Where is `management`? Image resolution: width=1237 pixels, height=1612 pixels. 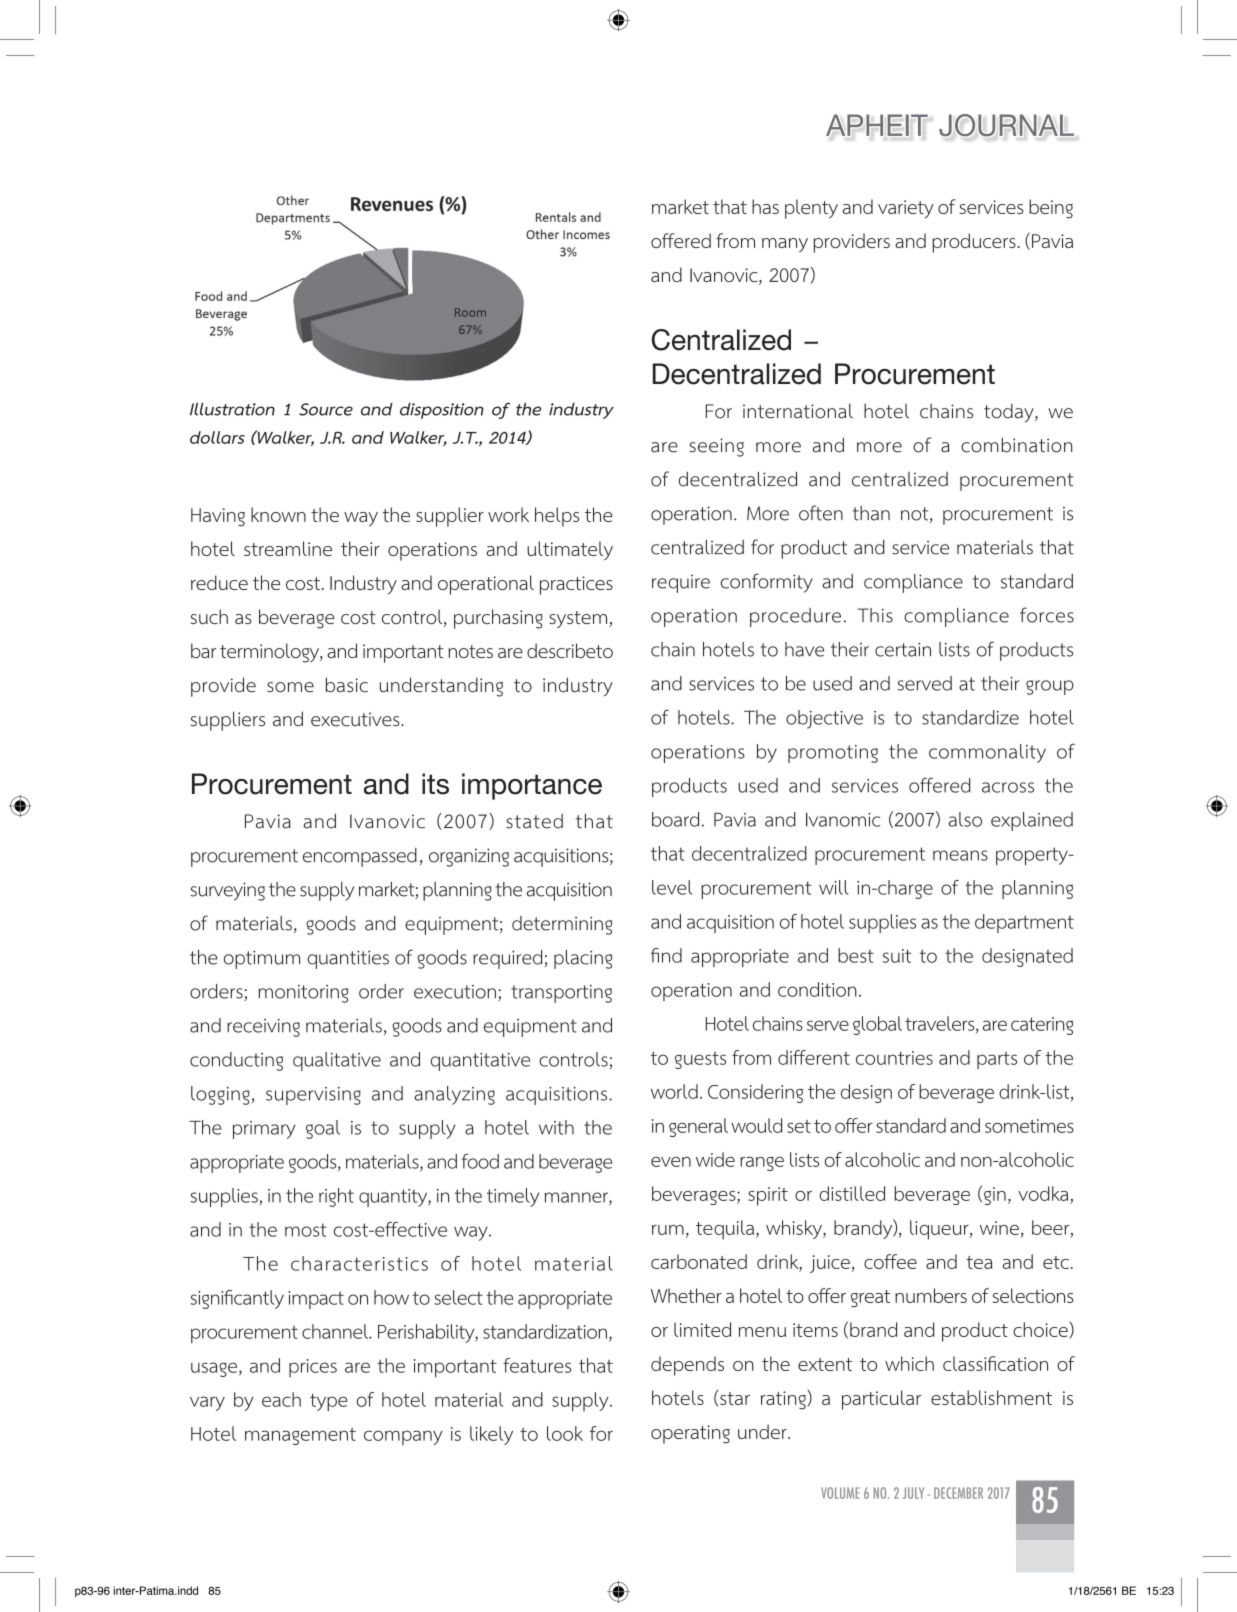
management is located at coordinates (300, 1436).
